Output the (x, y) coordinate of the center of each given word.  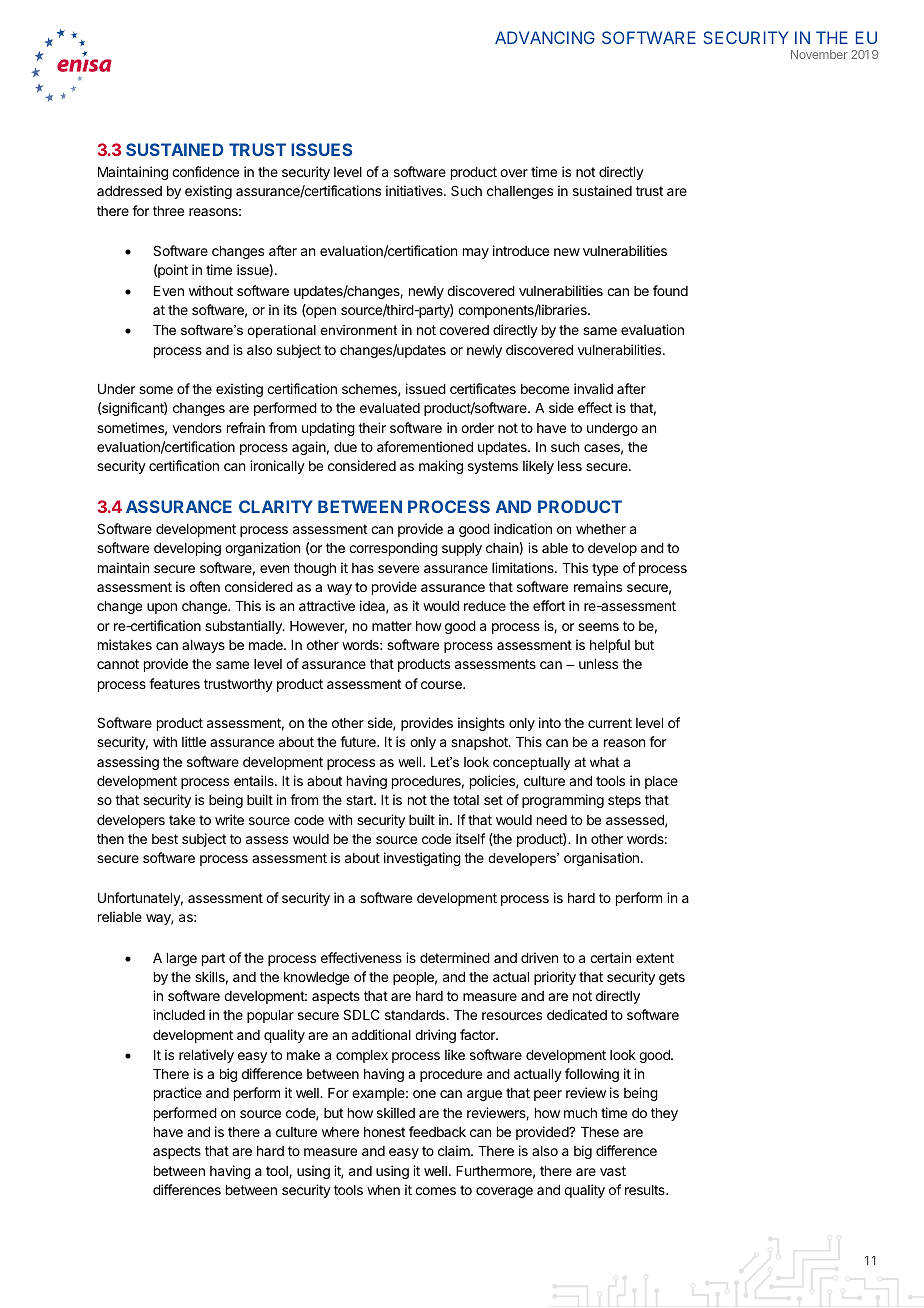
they (664, 1114)
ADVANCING (545, 37)
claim (455, 1150)
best (165, 839)
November (819, 54)
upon (162, 608)
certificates (483, 388)
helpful (610, 646)
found (670, 290)
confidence (205, 171)
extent (655, 958)
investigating (422, 859)
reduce (485, 606)
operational (281, 331)
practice (178, 1094)
